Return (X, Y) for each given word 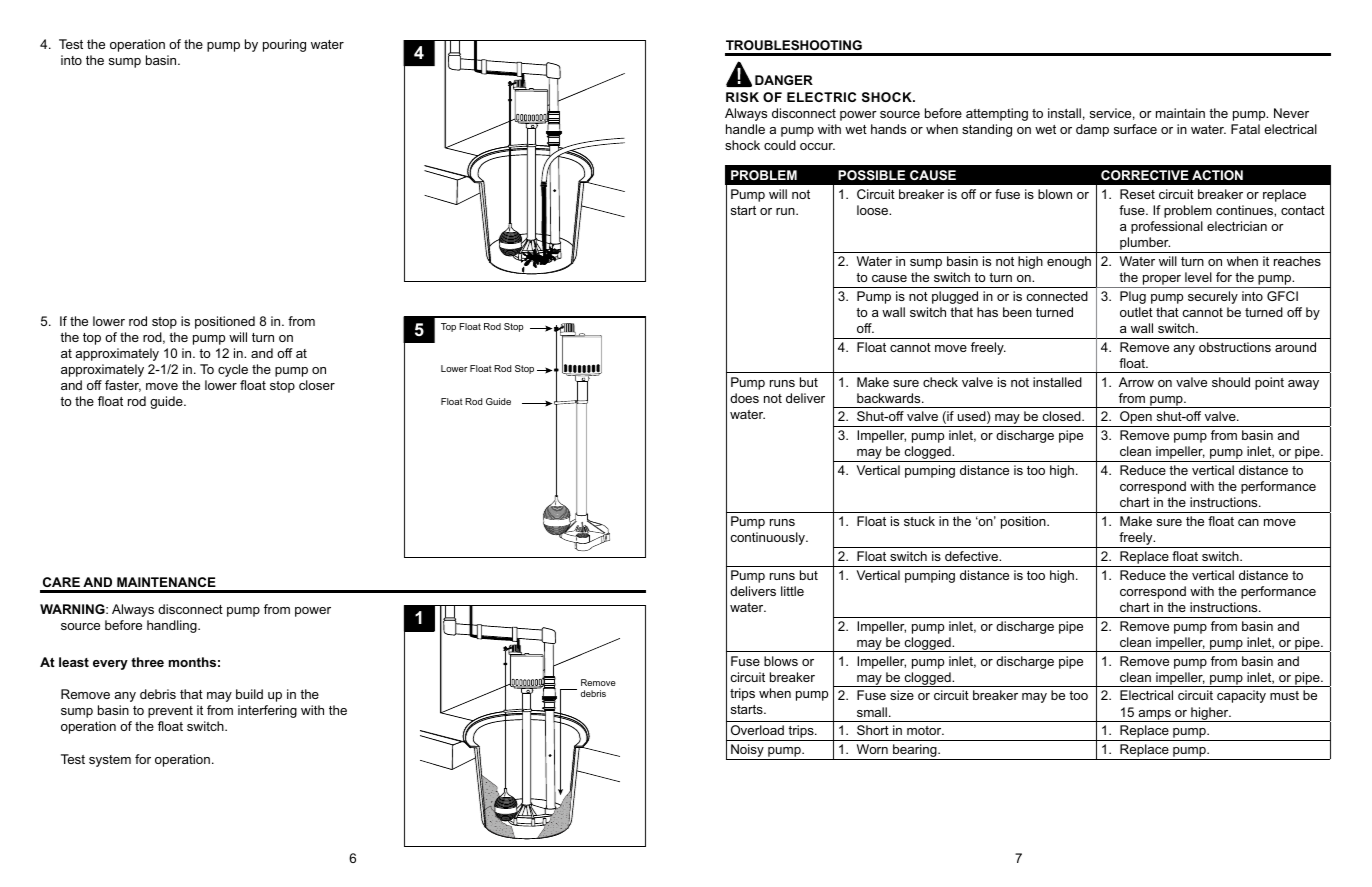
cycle (233, 370)
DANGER (784, 80)
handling (173, 626)
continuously (768, 538)
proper (1162, 281)
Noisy (747, 752)
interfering (267, 711)
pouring (284, 45)
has (987, 312)
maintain (1180, 113)
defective (973, 556)
